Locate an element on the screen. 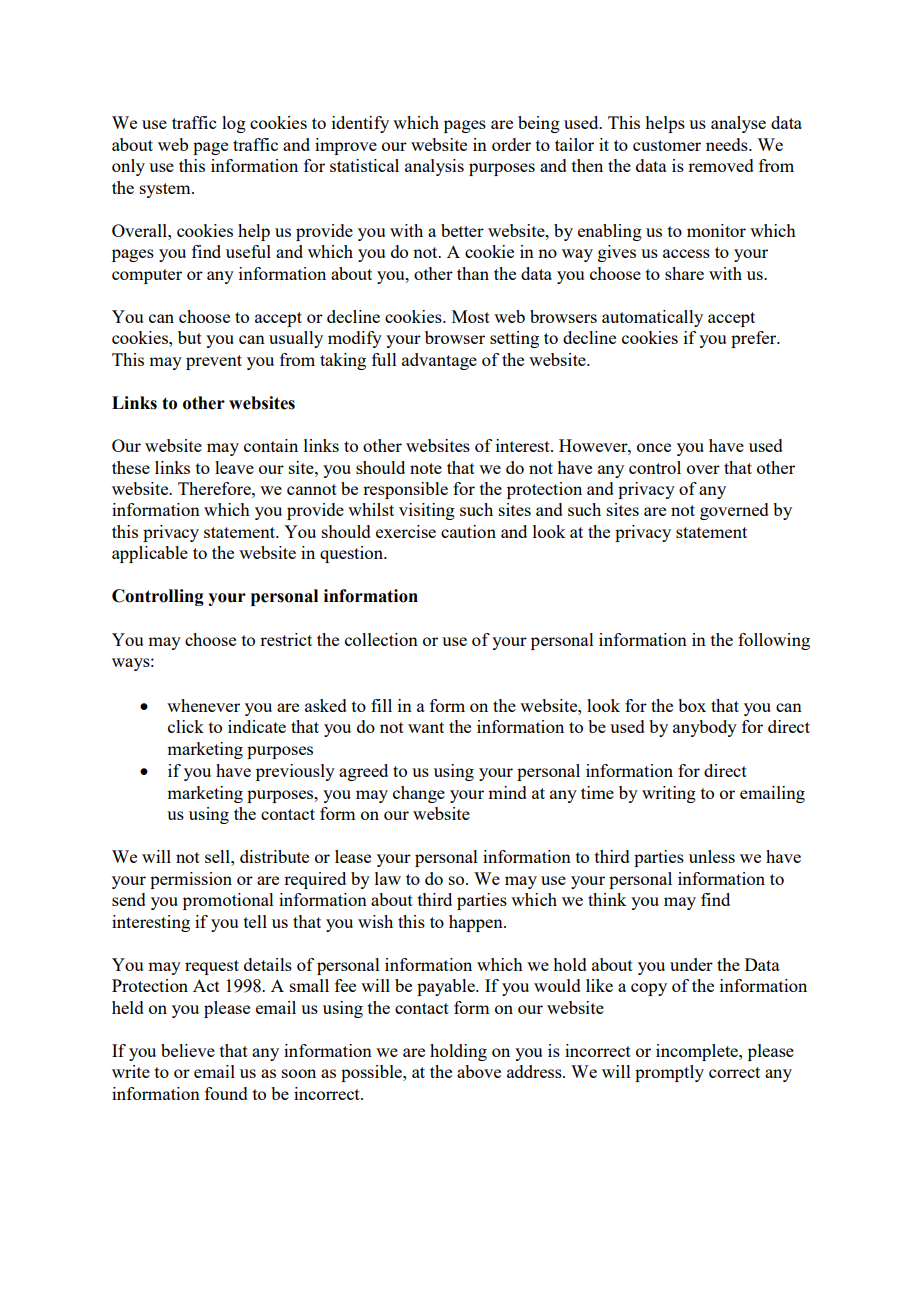  leave is located at coordinates (234, 467).
